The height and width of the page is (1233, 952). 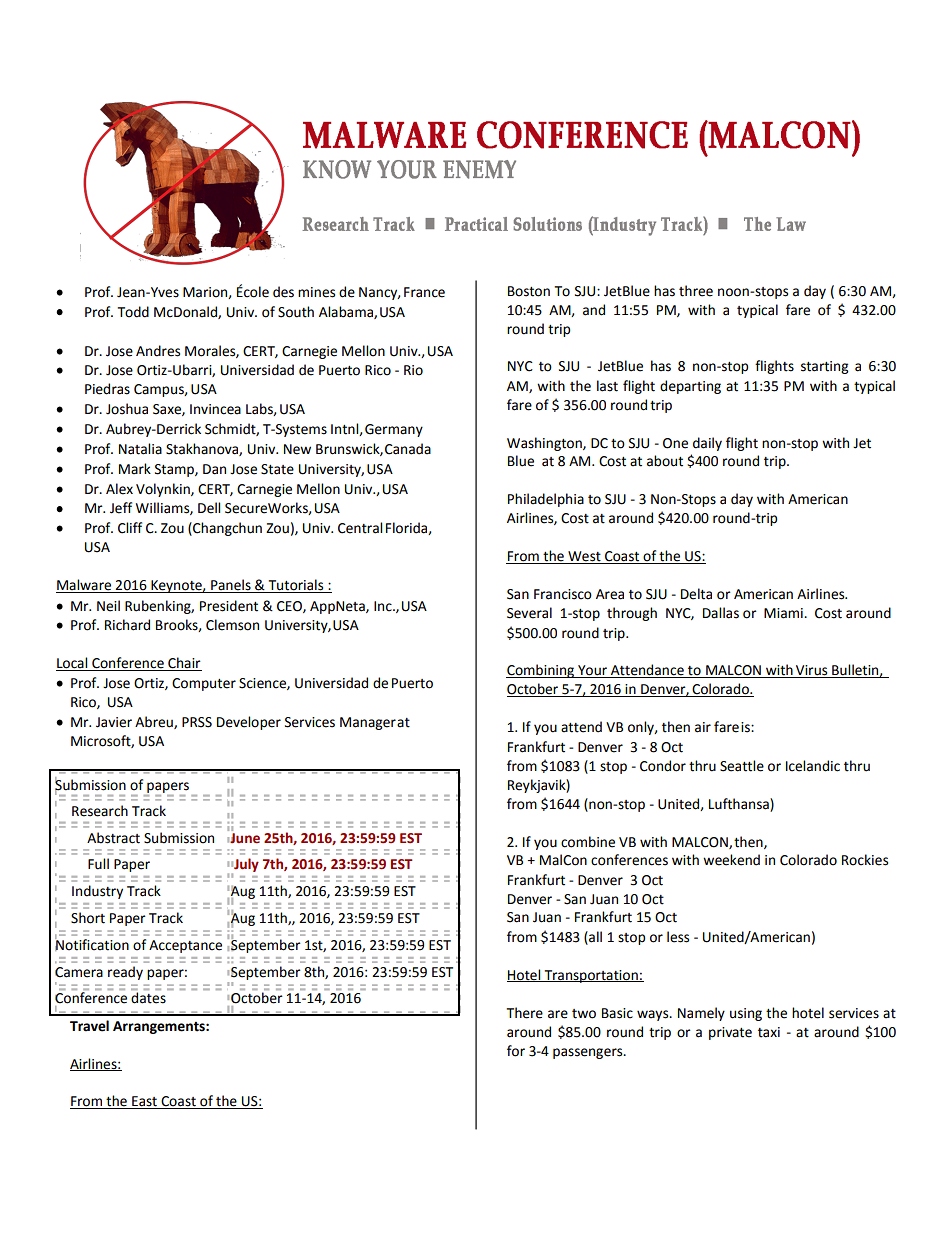 What do you see at coordinates (707, 444) in the page?
I see `daily` at bounding box center [707, 444].
